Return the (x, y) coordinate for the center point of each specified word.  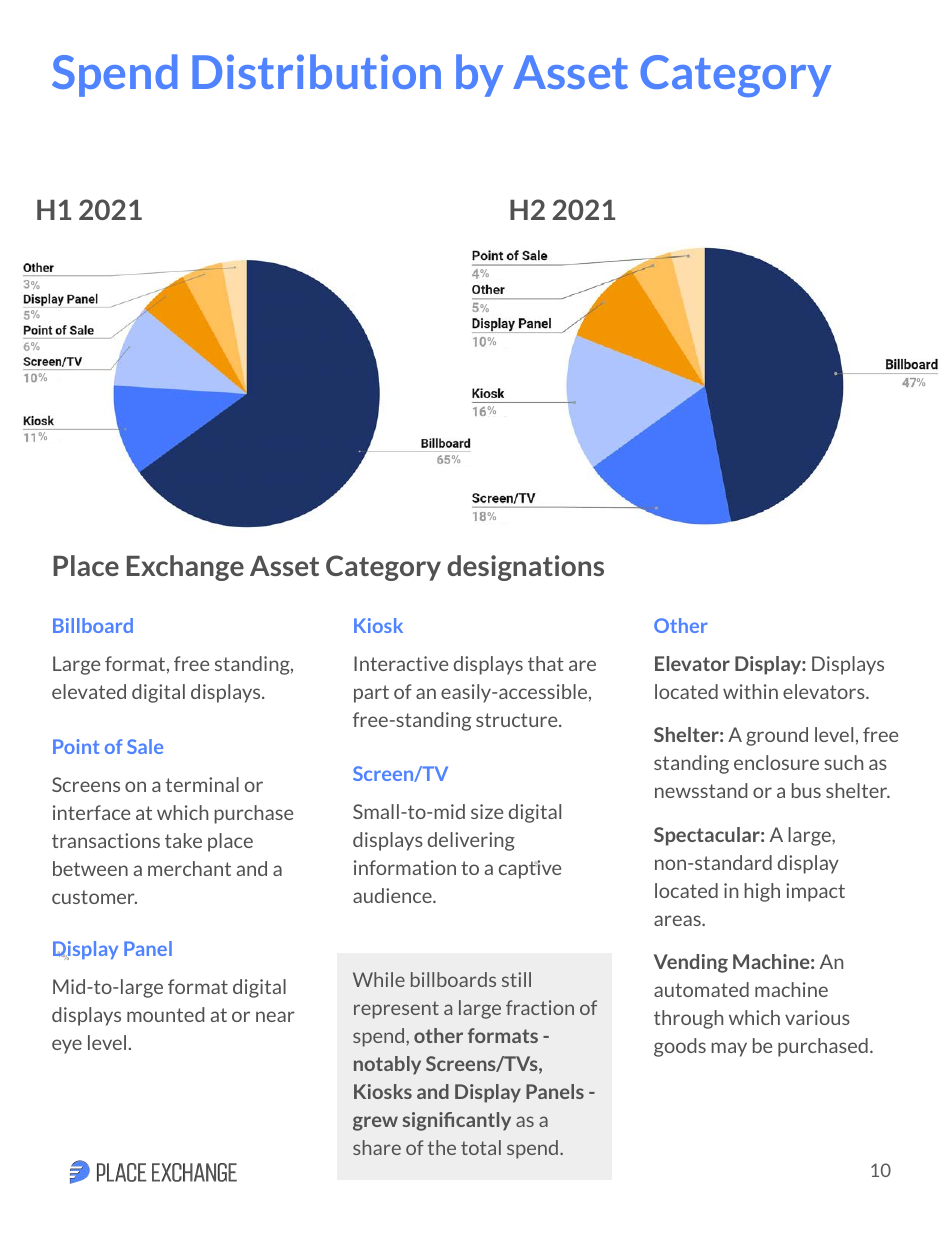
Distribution (316, 71)
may (729, 1049)
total (481, 1147)
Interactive (401, 663)
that (546, 663)
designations (525, 568)
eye (67, 1046)
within (750, 691)
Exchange (185, 568)
